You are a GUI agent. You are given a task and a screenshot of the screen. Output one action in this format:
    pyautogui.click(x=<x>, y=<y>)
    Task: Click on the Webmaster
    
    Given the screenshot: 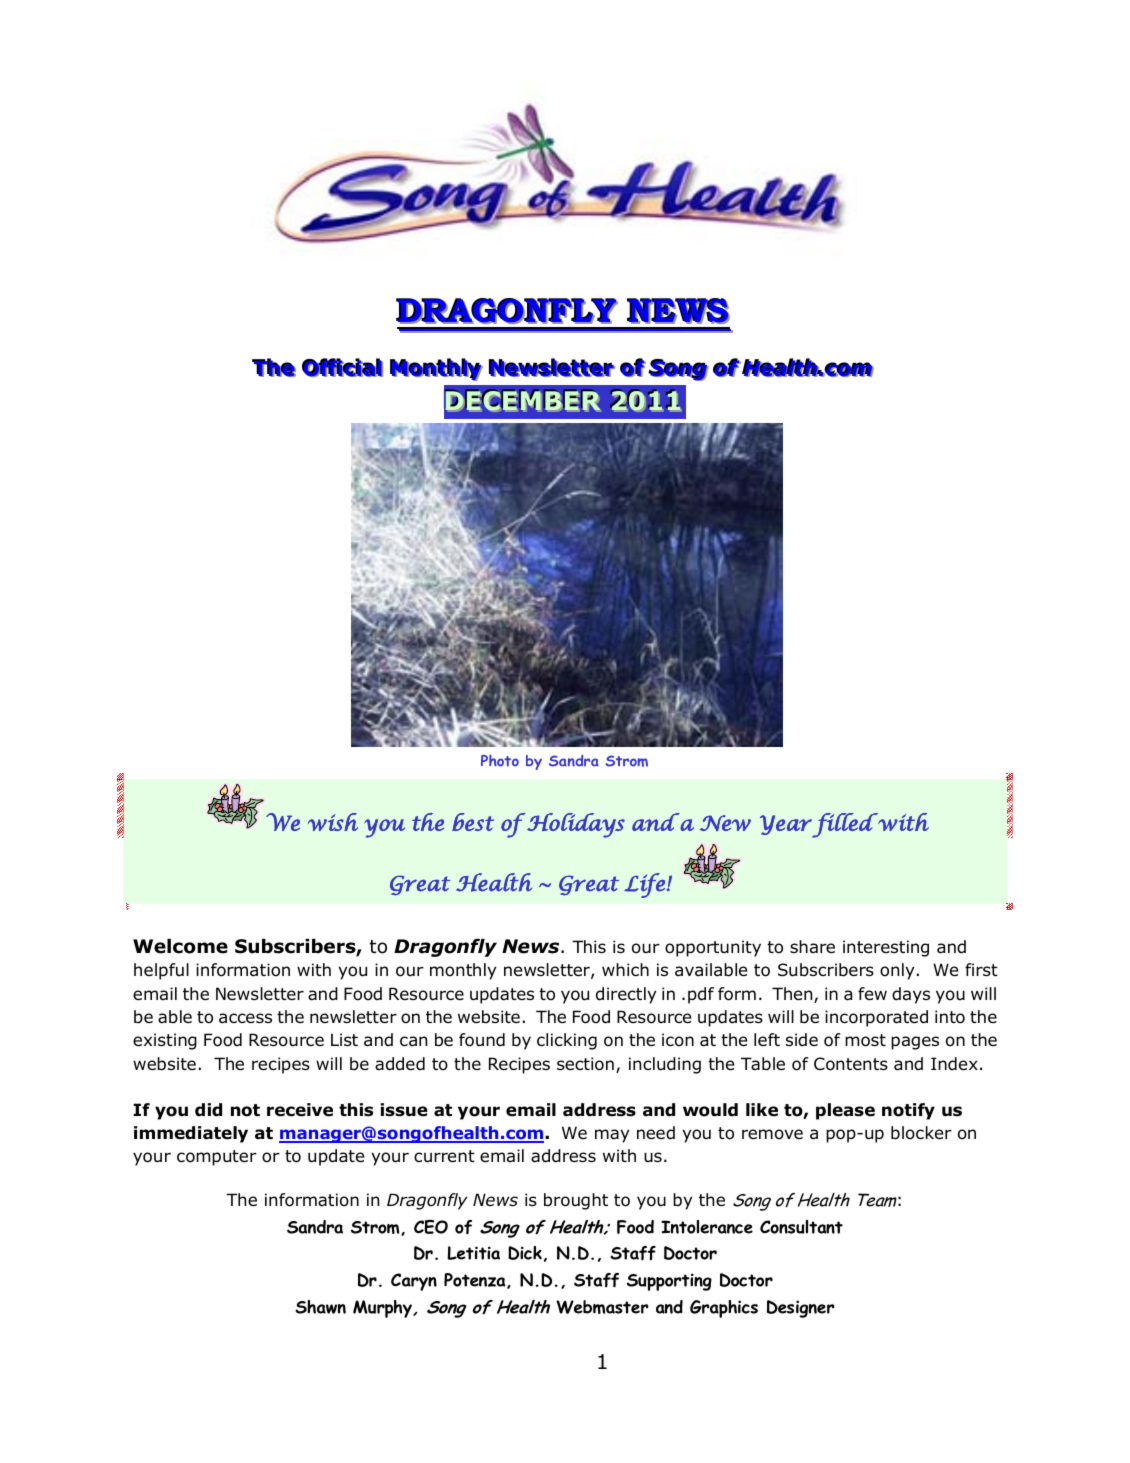 What is the action you would take?
    pyautogui.click(x=602, y=1307)
